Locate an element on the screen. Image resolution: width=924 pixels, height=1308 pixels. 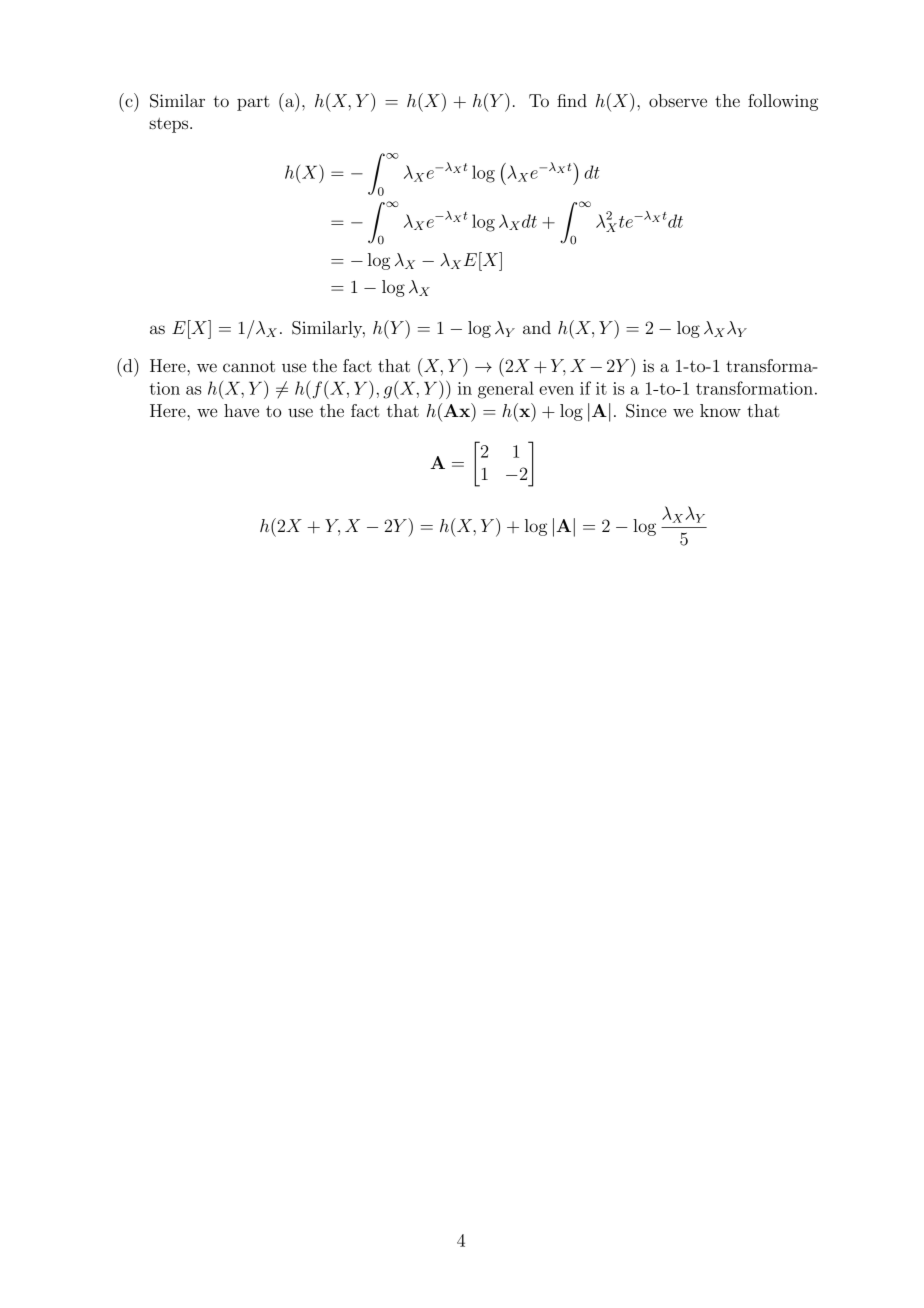
steps is located at coordinates (170, 125).
